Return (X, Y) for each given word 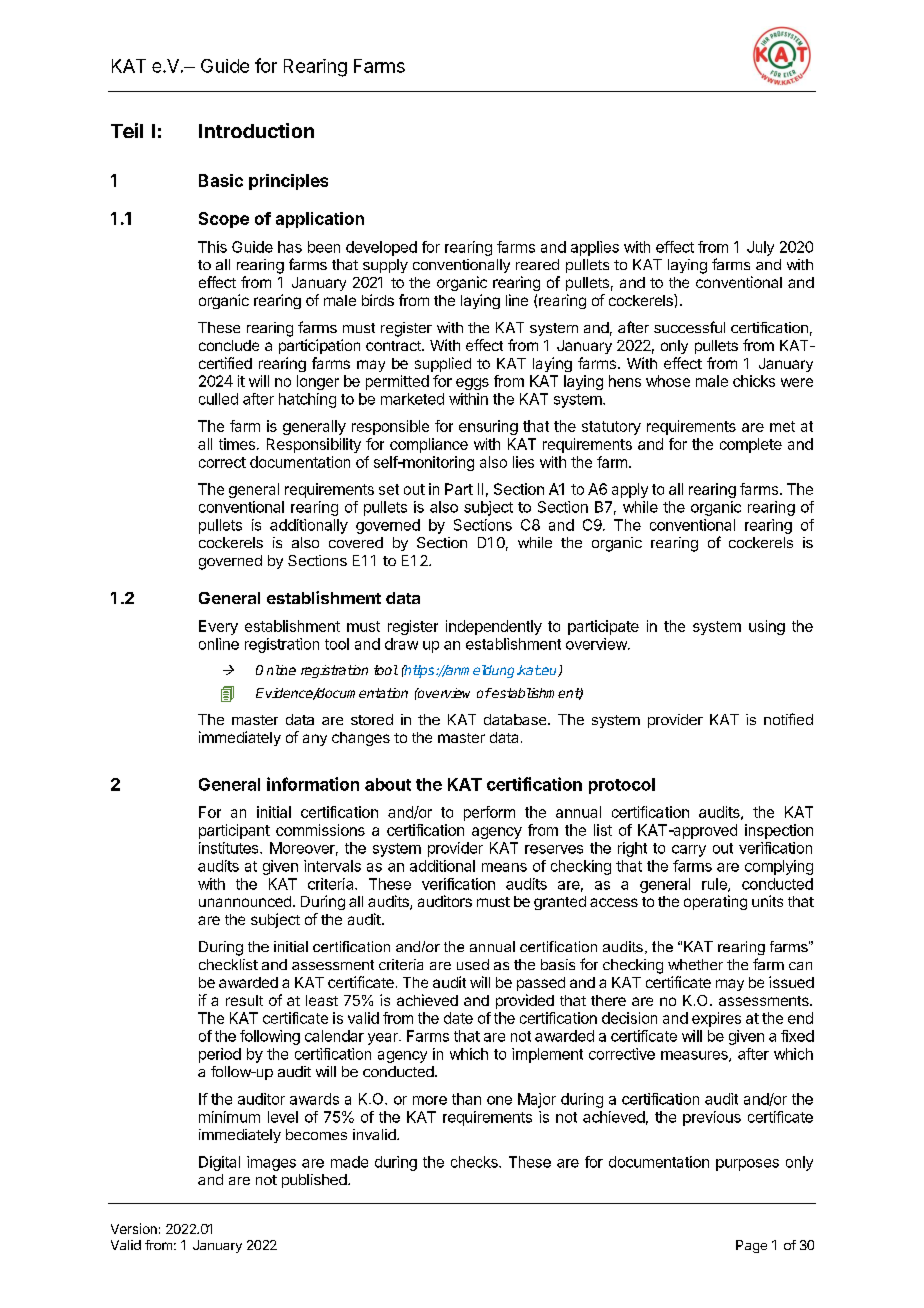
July (760, 248)
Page (751, 1246)
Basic (221, 180)
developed (381, 248)
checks (475, 1162)
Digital (219, 1163)
